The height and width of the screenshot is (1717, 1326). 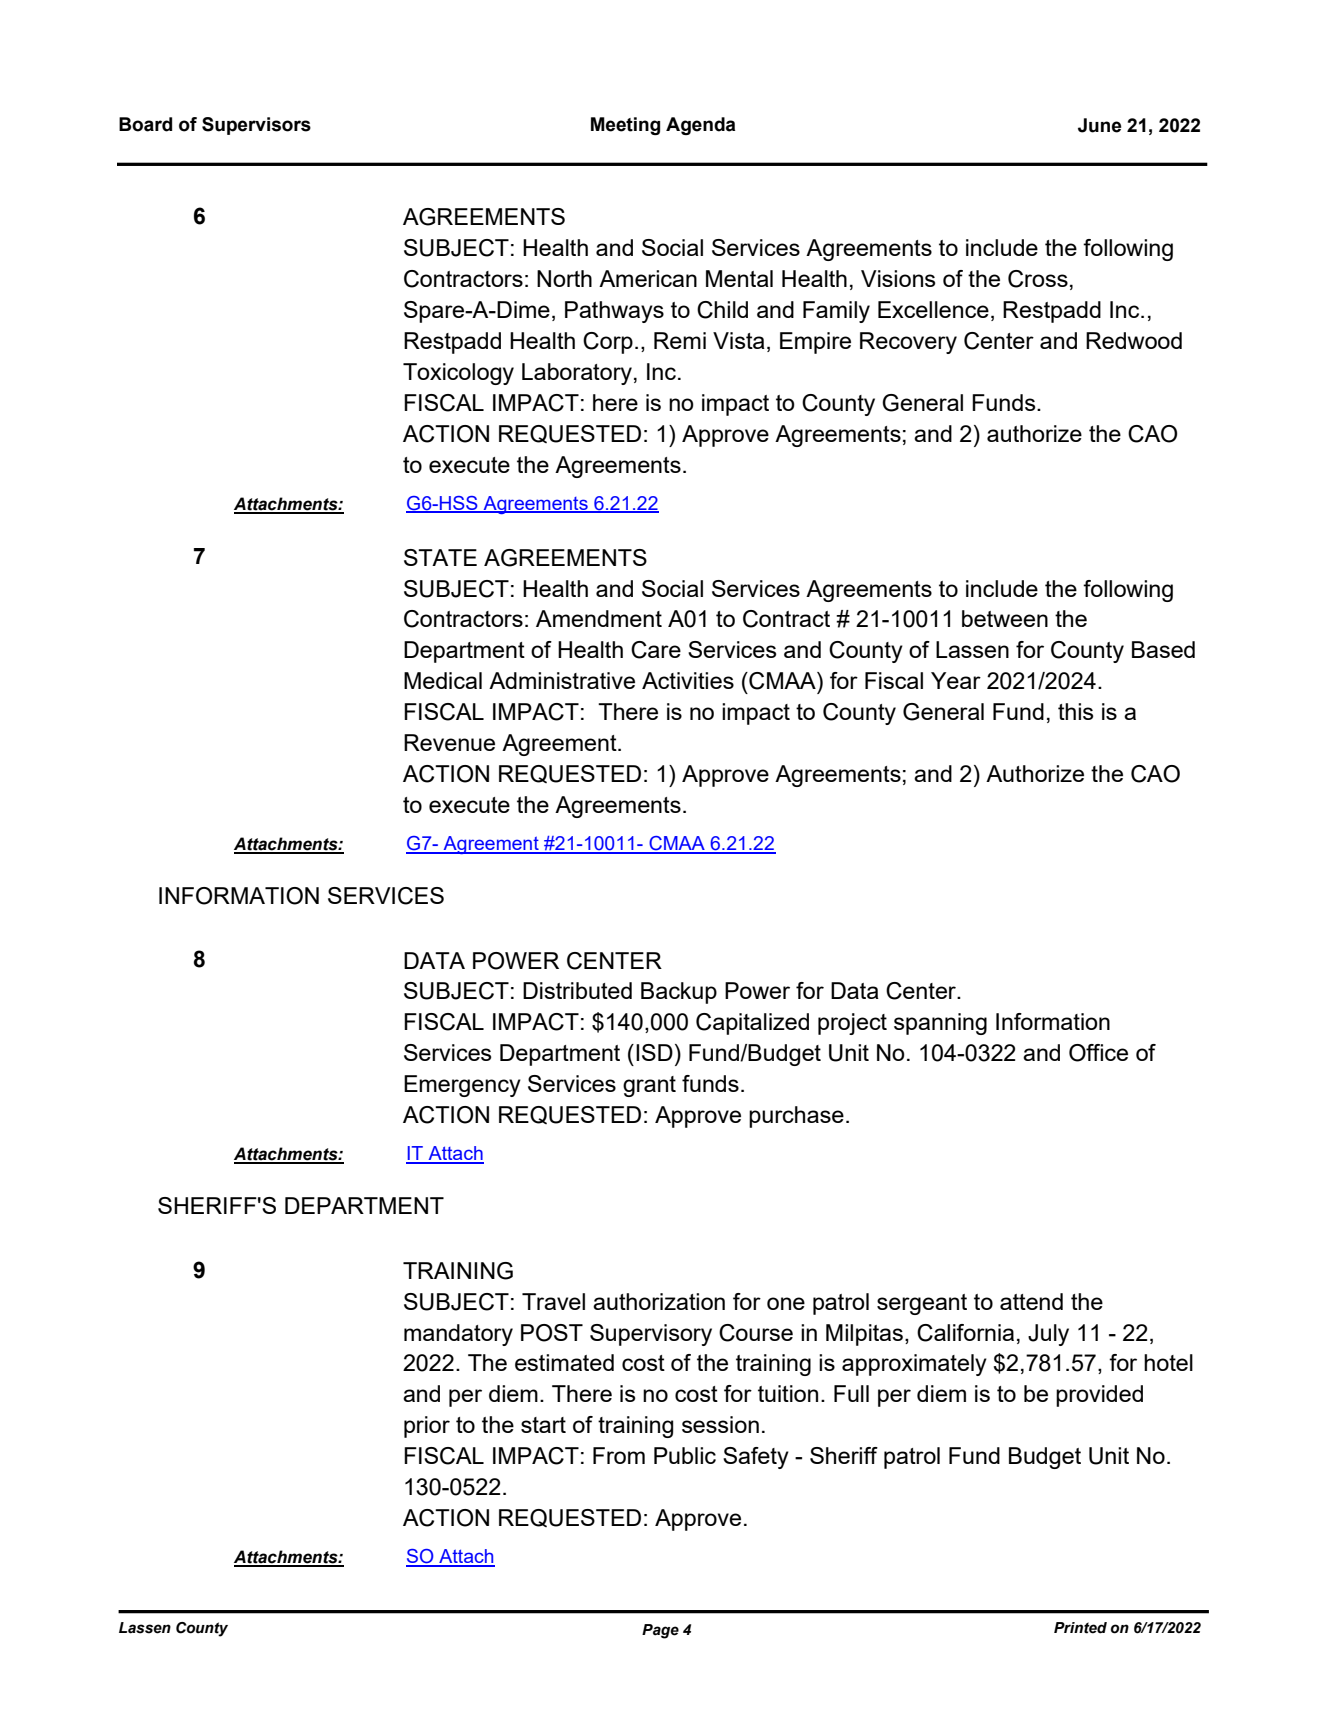 What do you see at coordinates (625, 126) in the screenshot?
I see `Meeting` at bounding box center [625, 126].
